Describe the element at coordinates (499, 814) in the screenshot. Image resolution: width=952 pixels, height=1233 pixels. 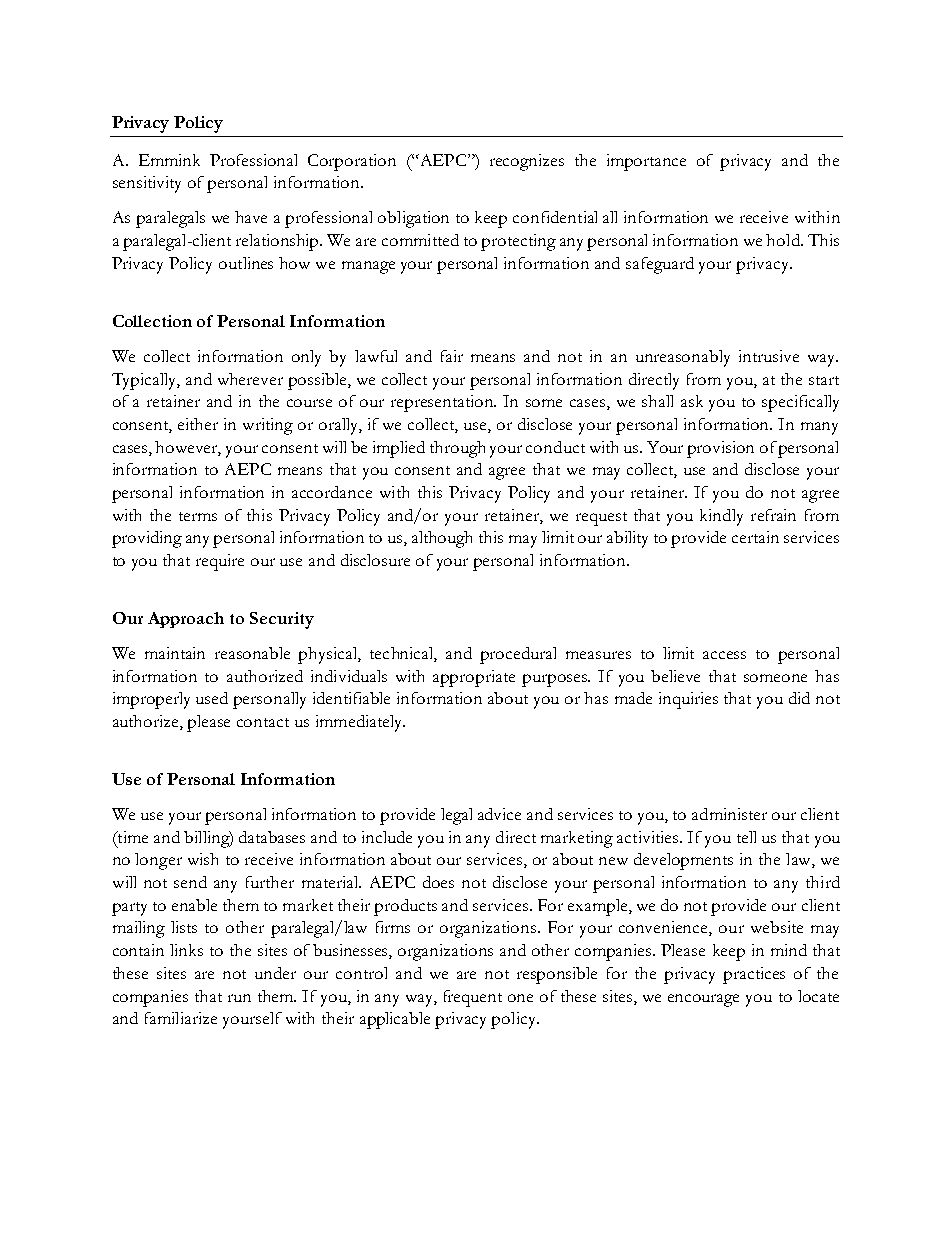
I see `advice` at that location.
